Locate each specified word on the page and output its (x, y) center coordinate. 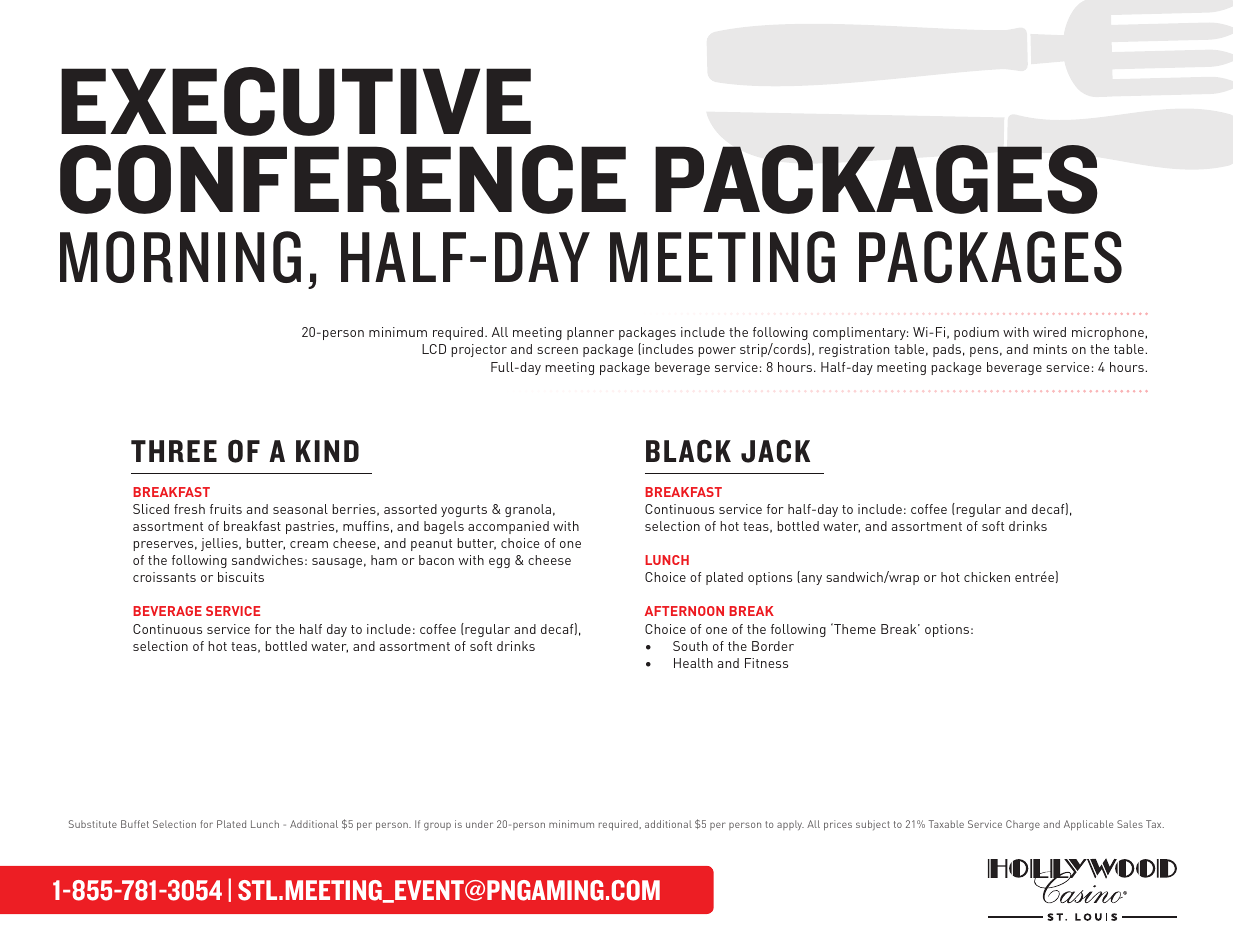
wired (1049, 332)
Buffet (135, 824)
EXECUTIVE (296, 101)
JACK (775, 451)
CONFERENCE (343, 179)
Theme (854, 628)
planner (590, 333)
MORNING (180, 257)
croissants (164, 577)
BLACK (688, 451)
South (690, 646)
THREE (174, 451)
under (479, 824)
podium (976, 333)
